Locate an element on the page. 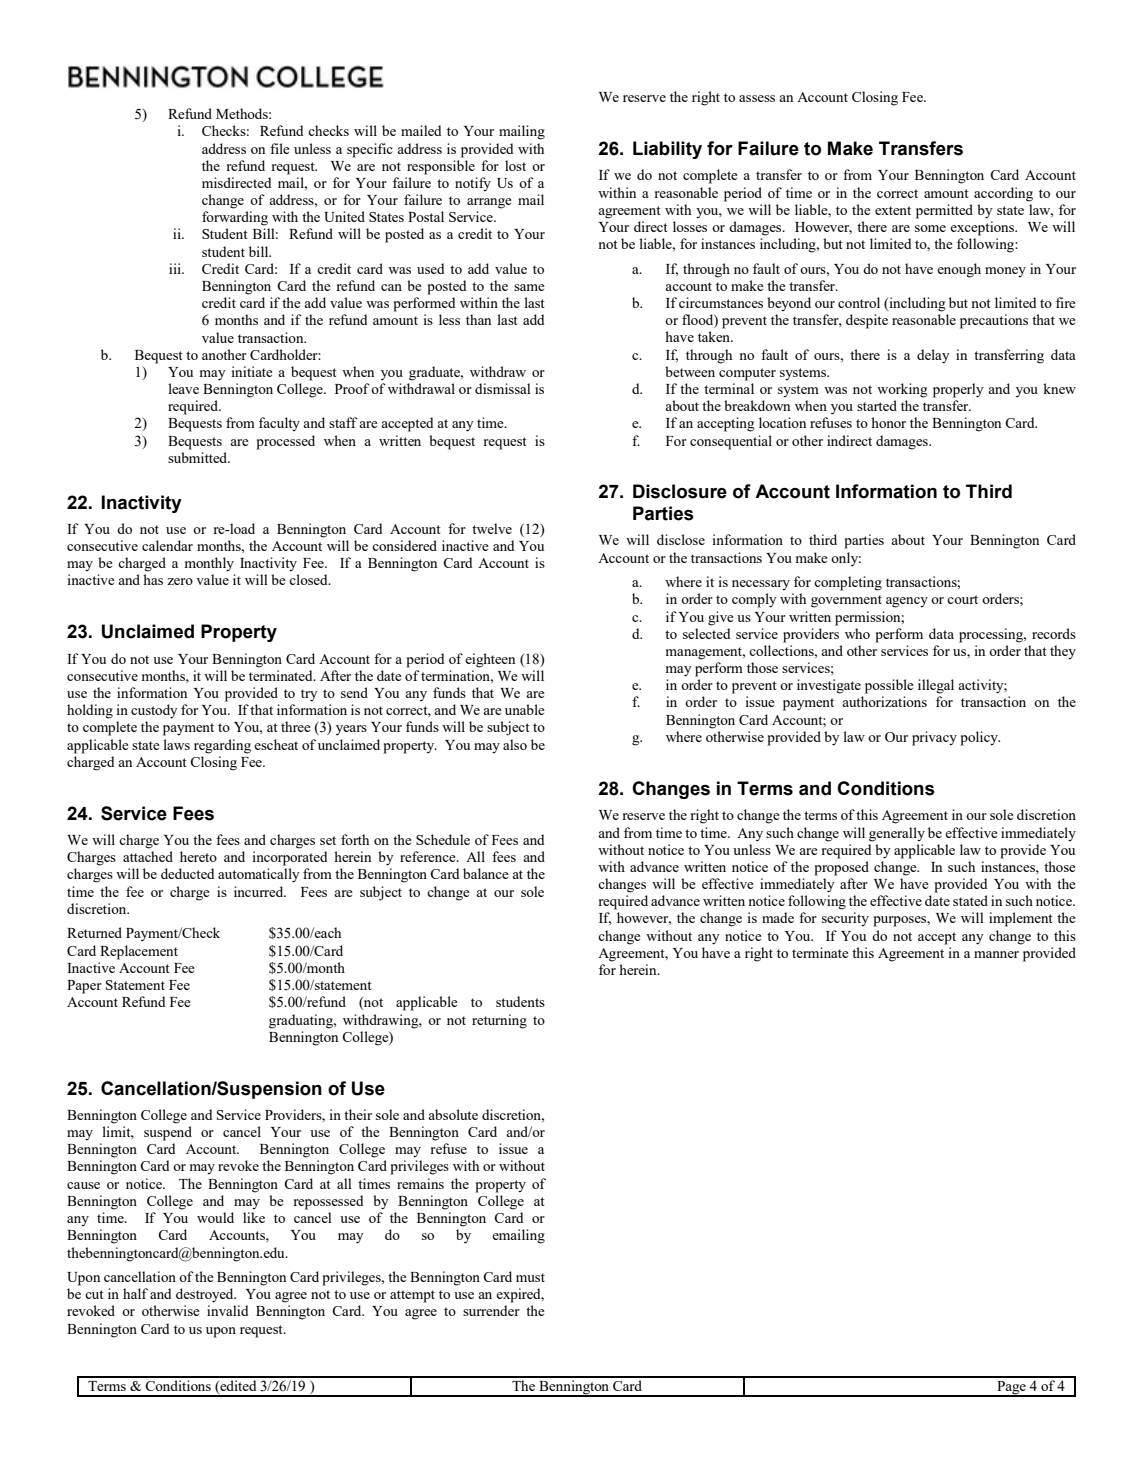  according is located at coordinates (1003, 194).
